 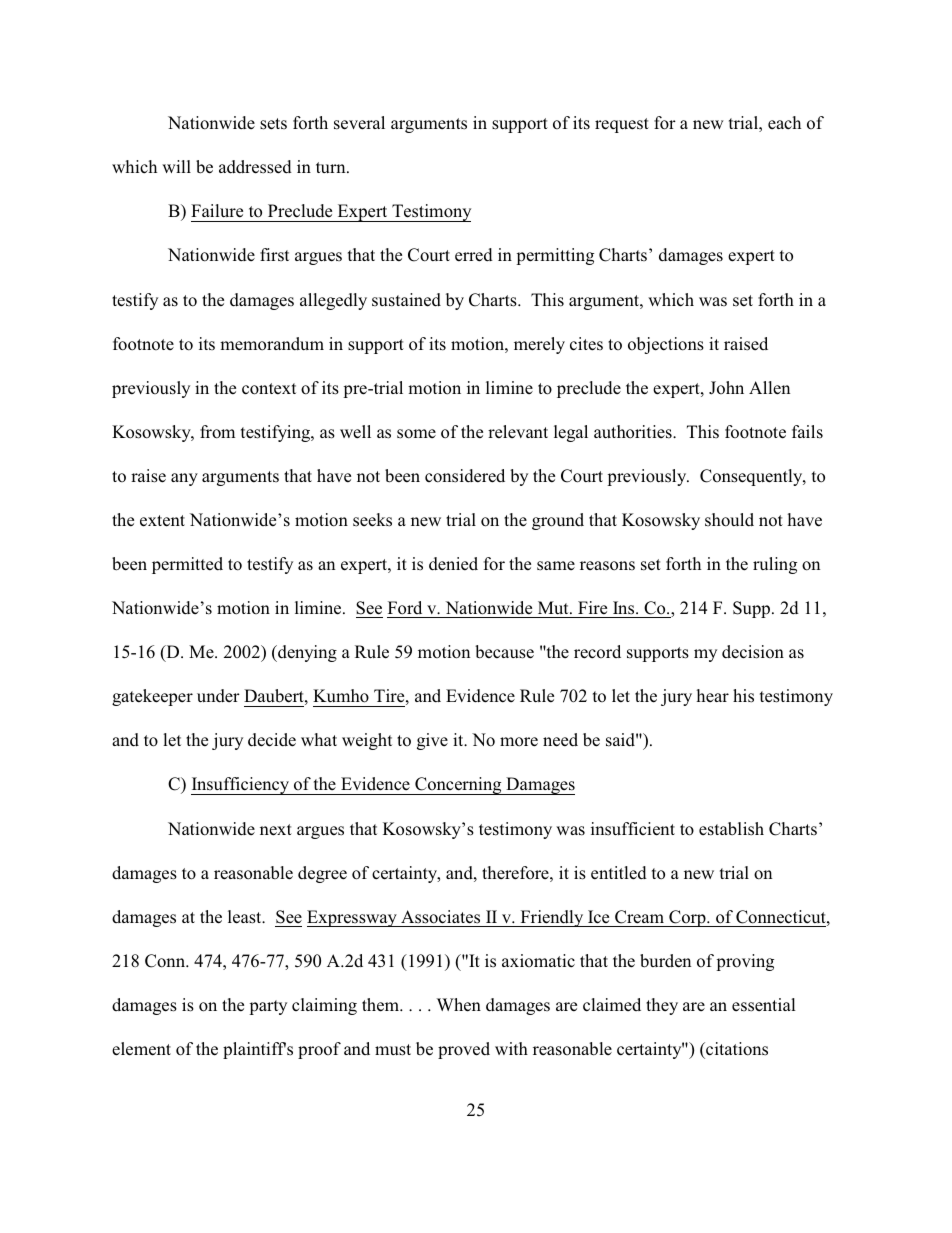 What do you see at coordinates (432, 741) in the document?
I see `give` at bounding box center [432, 741].
